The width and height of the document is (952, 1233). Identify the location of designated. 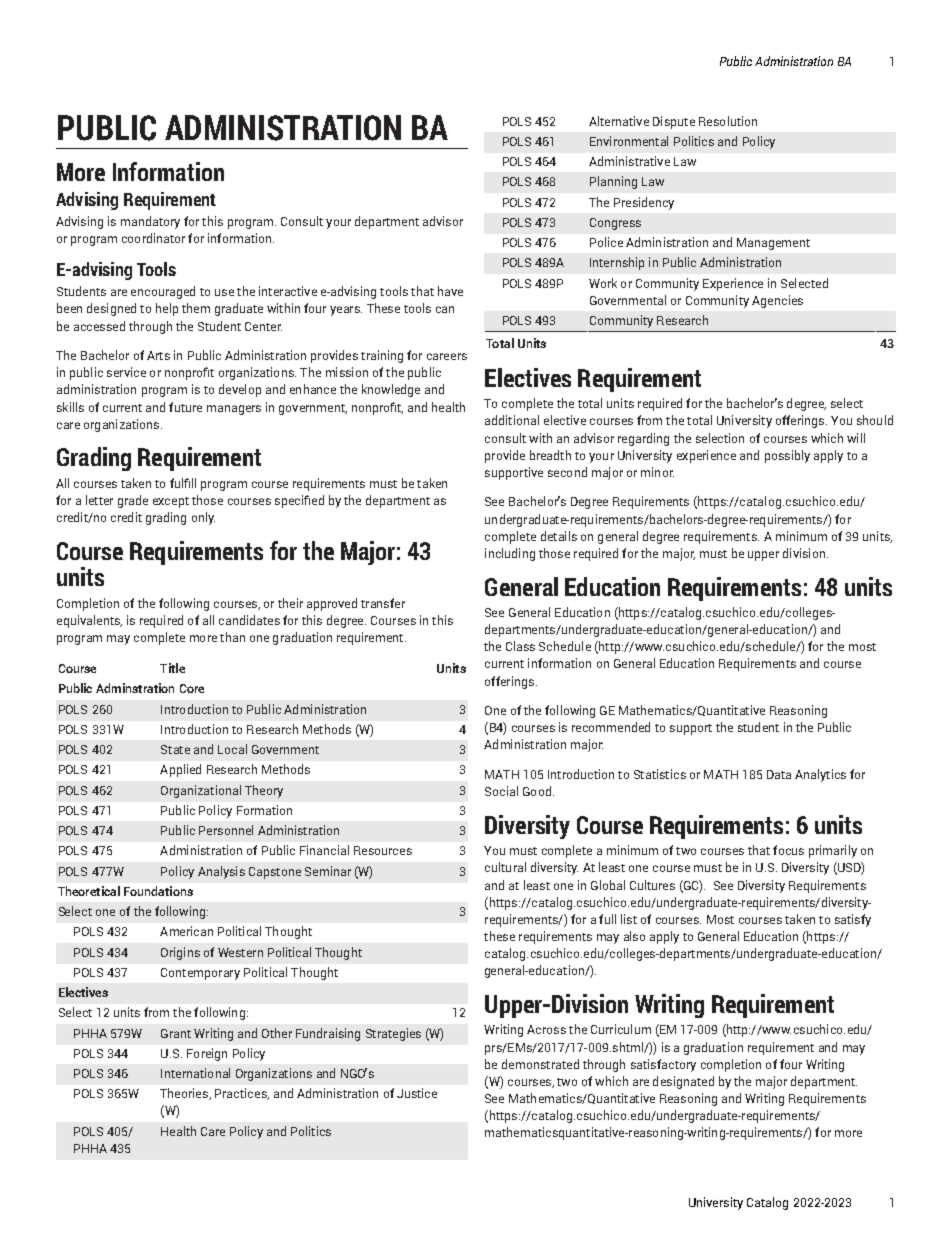
(683, 1082).
